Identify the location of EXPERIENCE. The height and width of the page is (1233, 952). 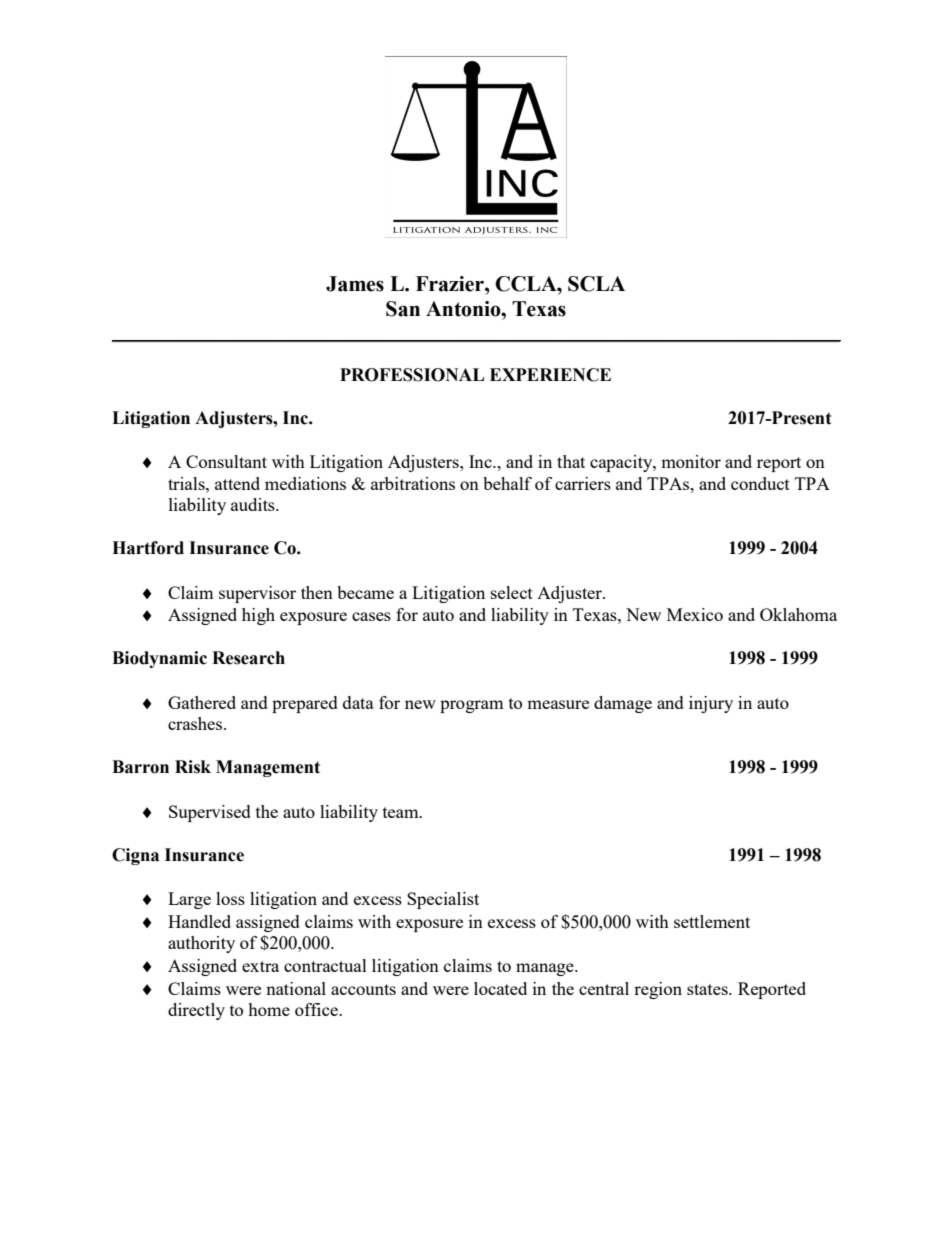
(550, 375).
